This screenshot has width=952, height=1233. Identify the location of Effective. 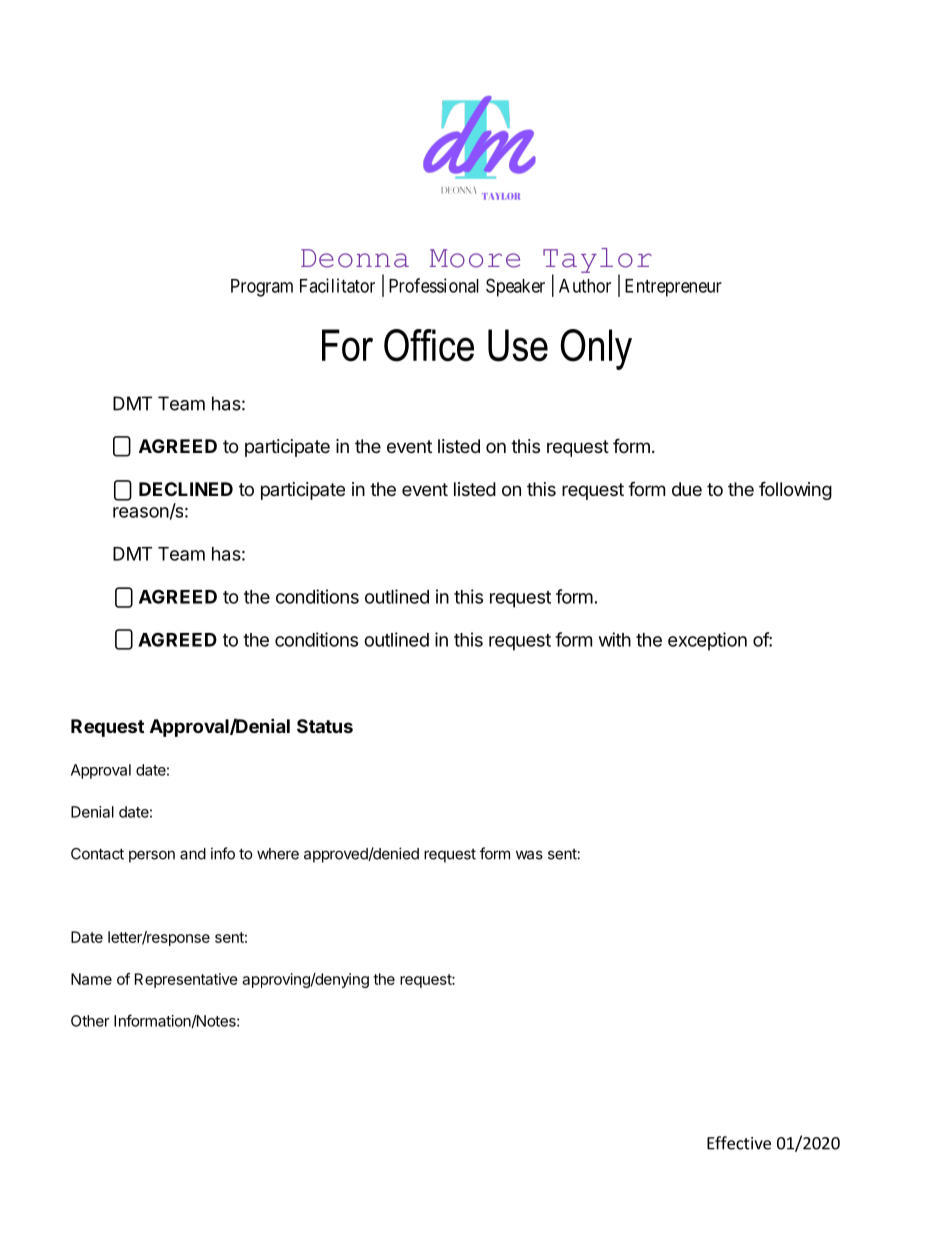
(739, 1143).
